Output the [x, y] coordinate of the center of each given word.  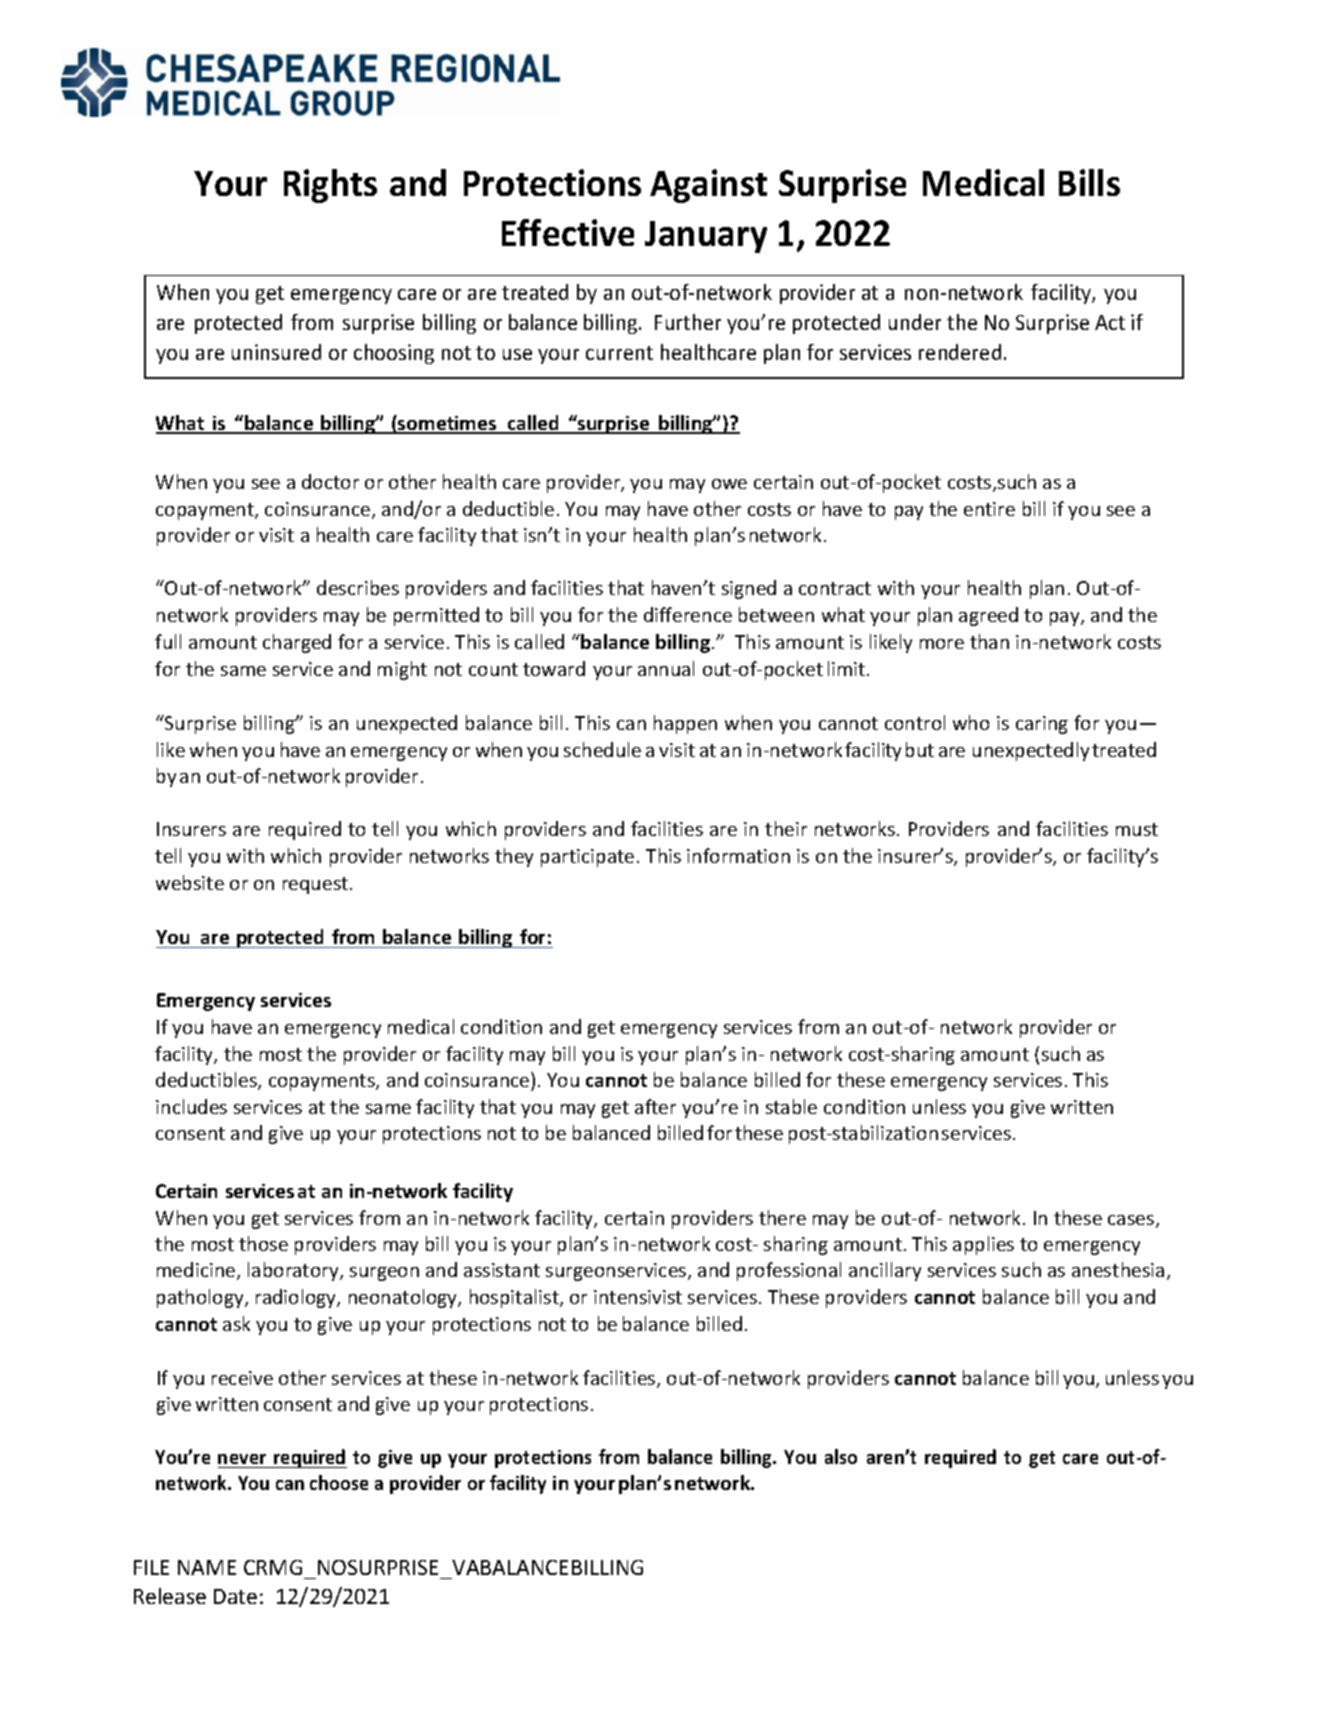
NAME [207, 1567]
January [706, 237]
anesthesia [1118, 1269]
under [915, 322]
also [841, 1456]
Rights [330, 186]
